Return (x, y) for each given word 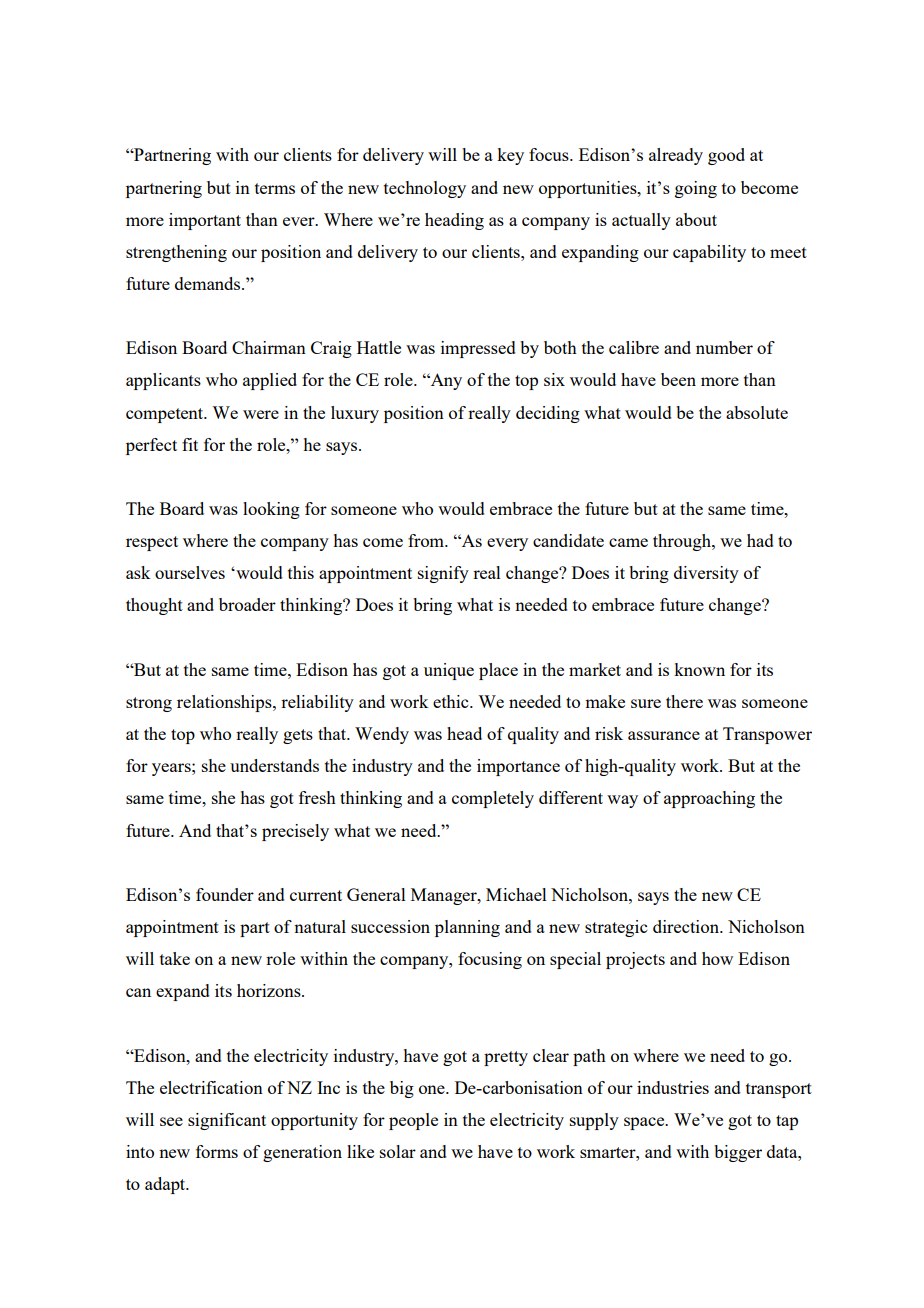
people (413, 1121)
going (696, 189)
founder (225, 894)
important (205, 221)
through (683, 542)
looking (271, 510)
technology (425, 189)
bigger (738, 1153)
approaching (709, 799)
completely (493, 799)
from (427, 540)
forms (217, 1151)
